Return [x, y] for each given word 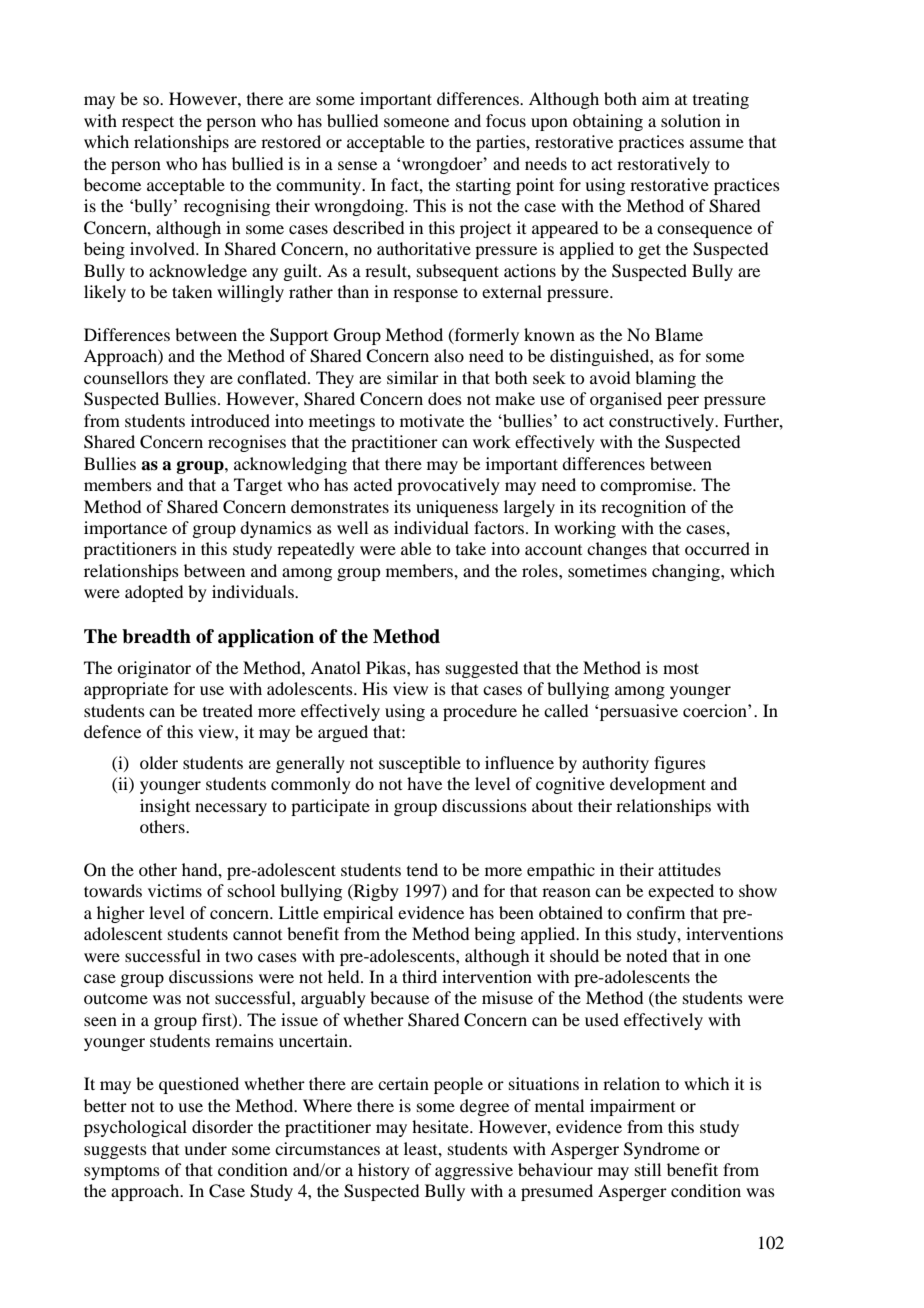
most [681, 668]
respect [148, 123]
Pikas [387, 667]
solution [691, 120]
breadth [156, 636]
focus [506, 120]
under [205, 1148]
